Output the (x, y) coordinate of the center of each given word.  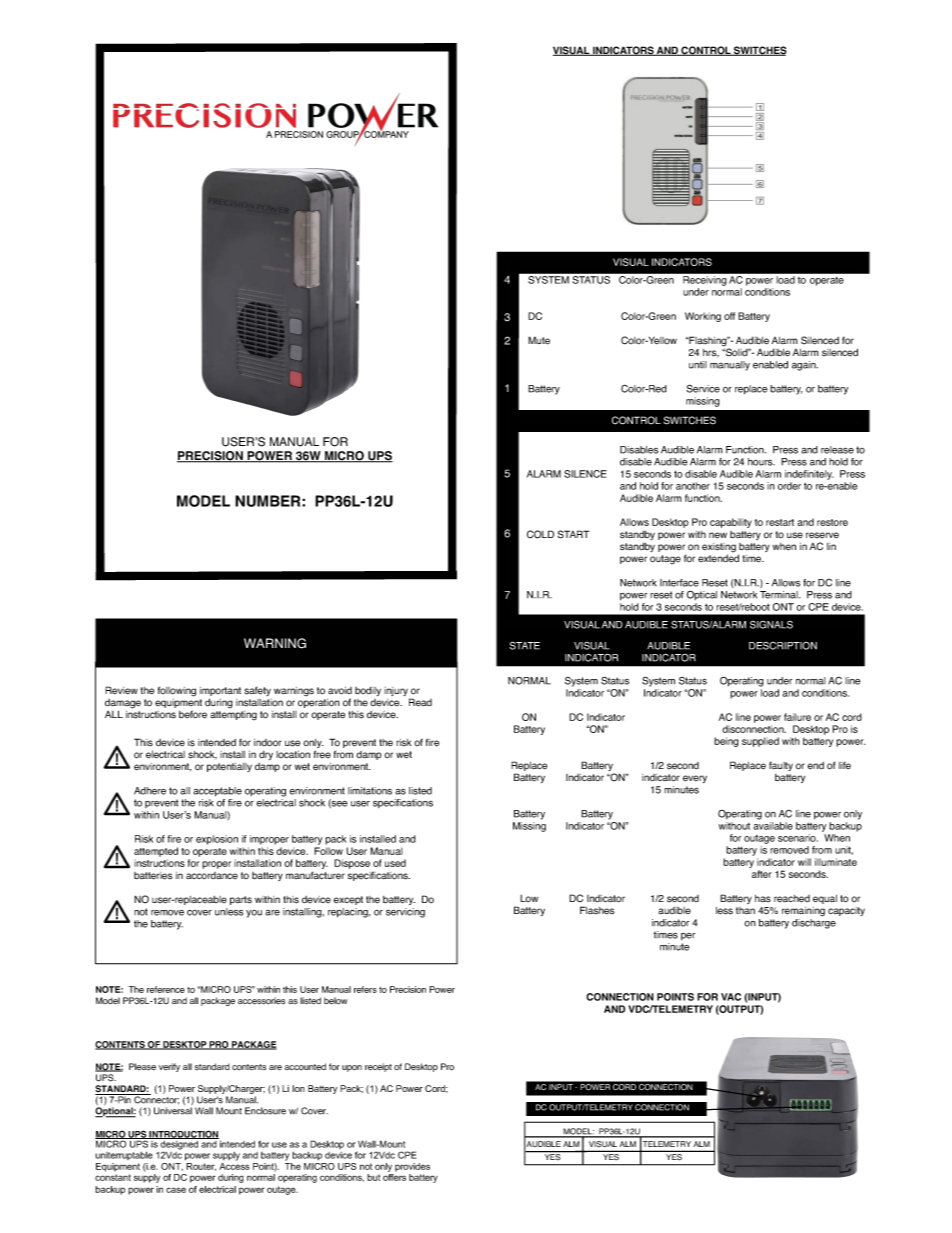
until (698, 365)
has (763, 899)
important (220, 693)
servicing (405, 913)
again (805, 366)
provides (412, 1167)
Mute (539, 340)
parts (241, 900)
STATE (524, 645)
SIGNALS (771, 625)
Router (201, 1167)
